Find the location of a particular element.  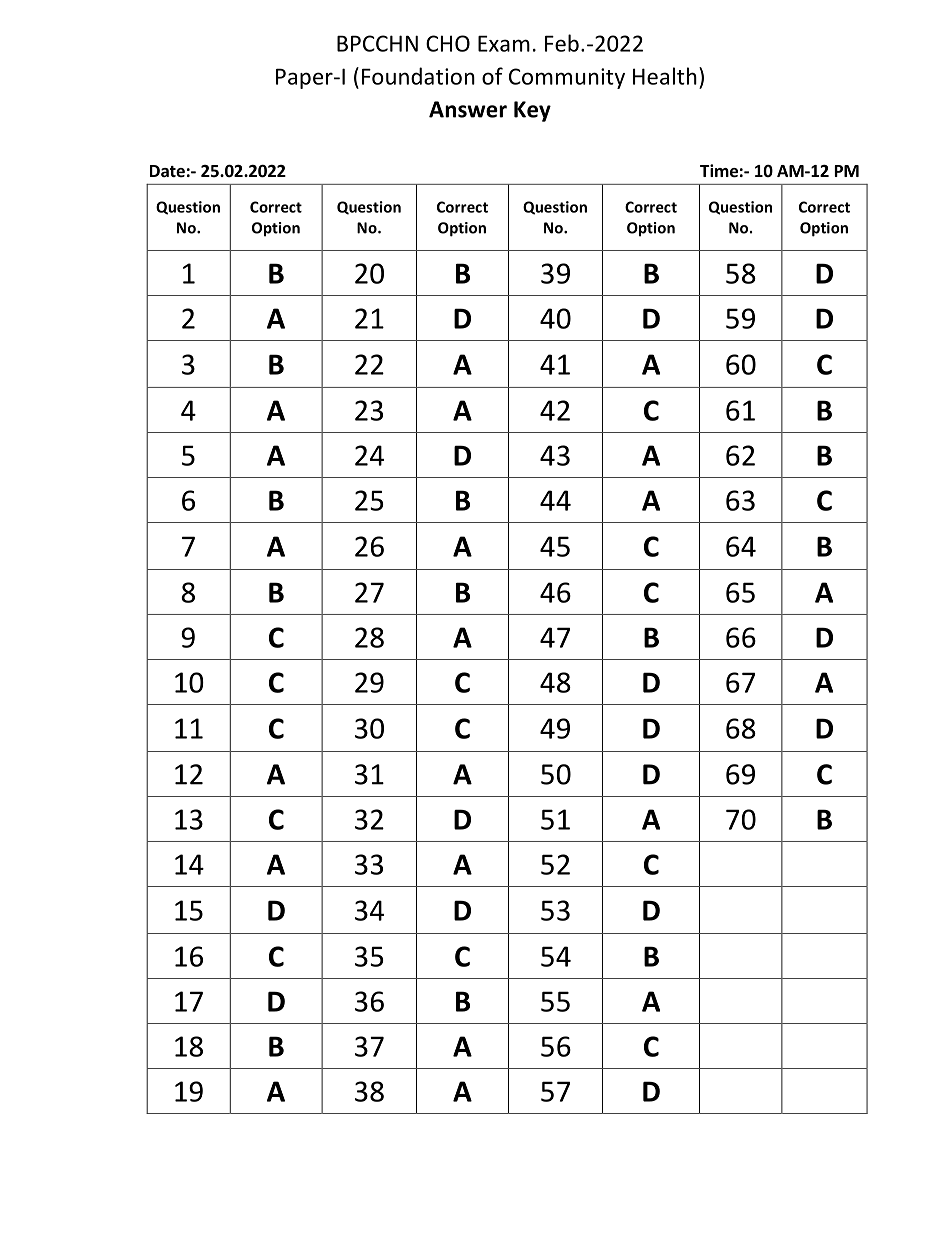

CHO is located at coordinates (448, 43).
